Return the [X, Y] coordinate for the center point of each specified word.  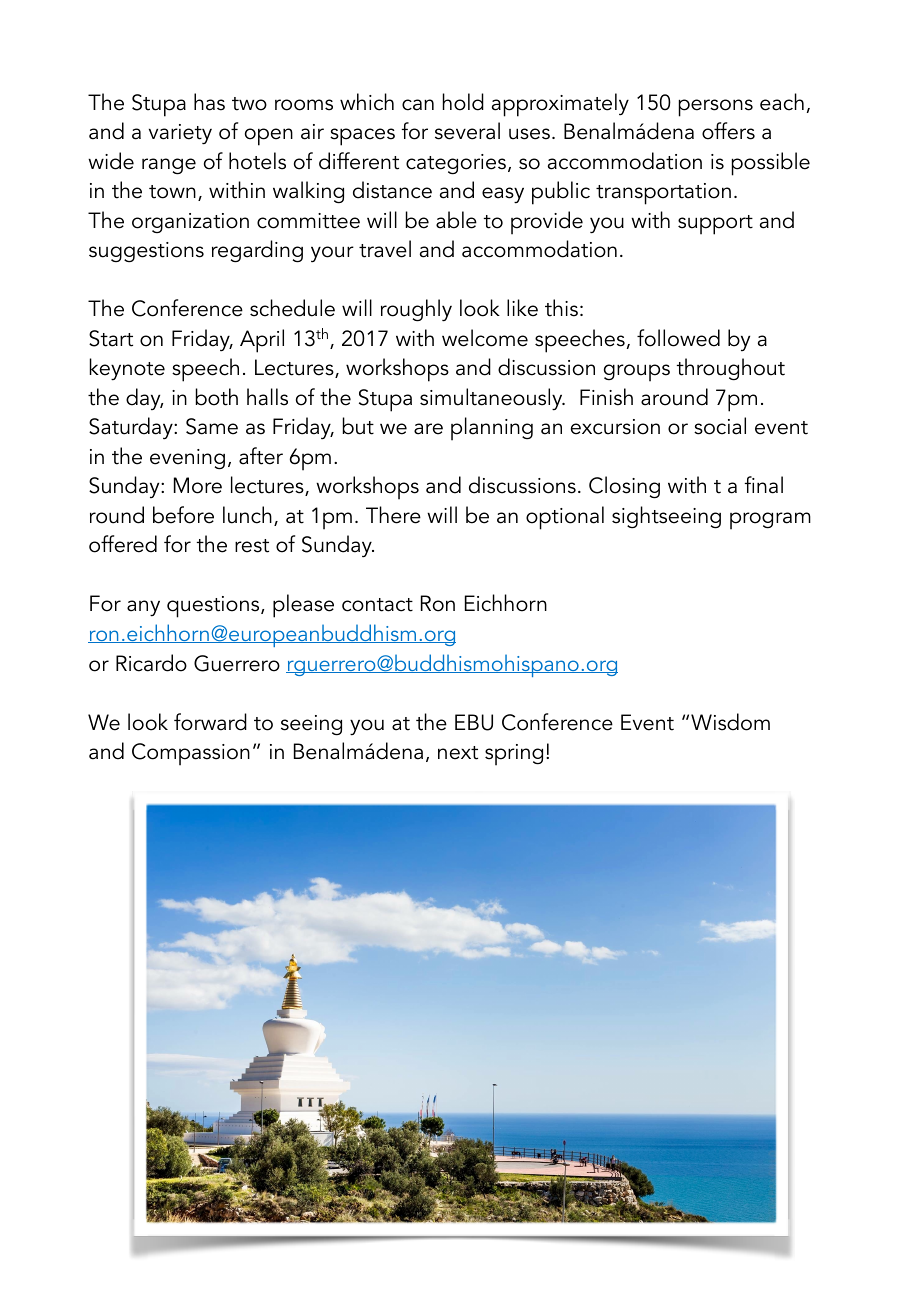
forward [210, 722]
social [720, 426]
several [467, 131]
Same [212, 426]
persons [716, 108]
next [458, 753]
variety [180, 134]
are [428, 429]
